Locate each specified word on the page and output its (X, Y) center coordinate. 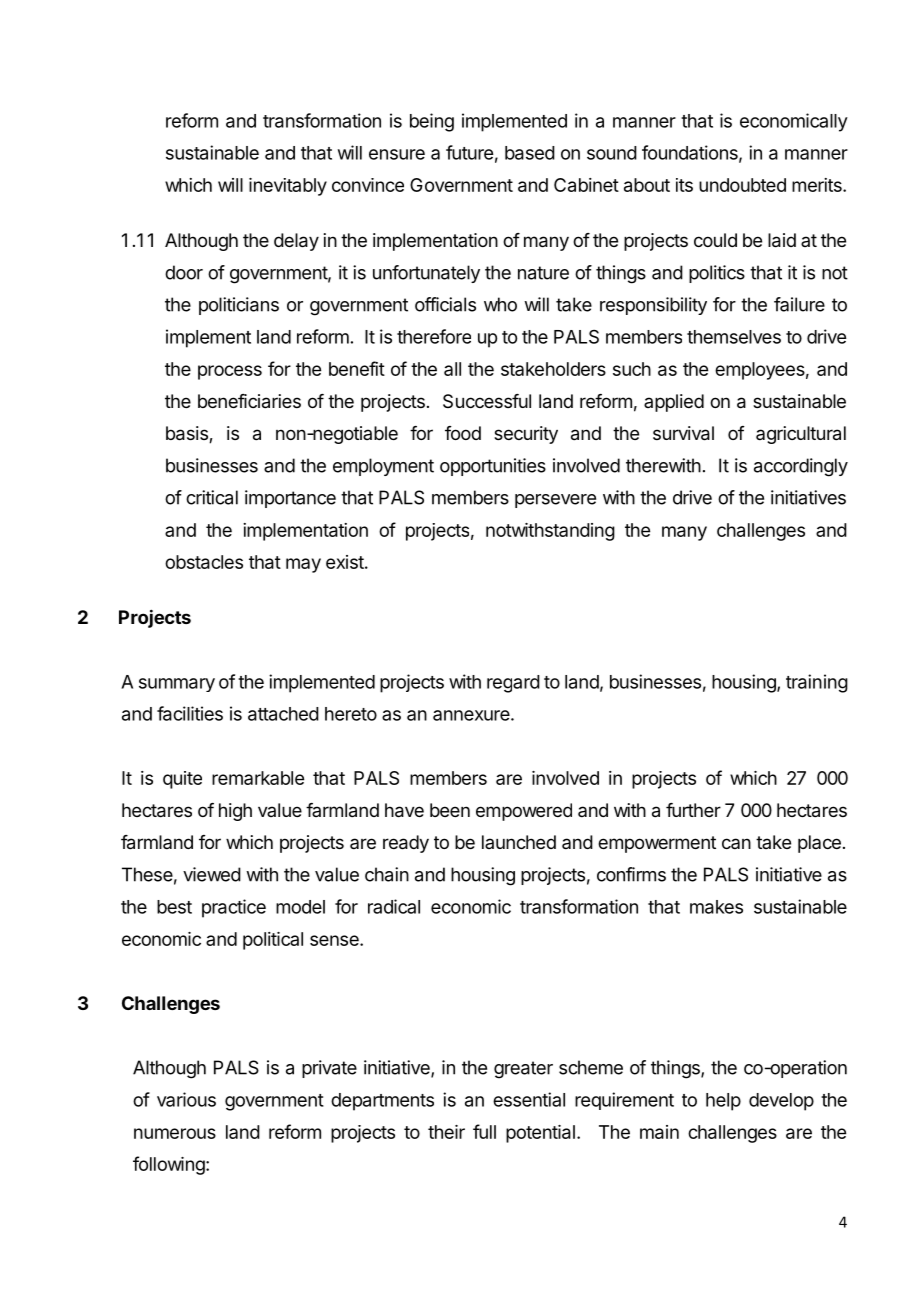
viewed (212, 874)
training (817, 683)
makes (716, 907)
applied (674, 403)
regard (513, 684)
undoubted (742, 185)
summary (177, 685)
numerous (175, 1133)
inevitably (288, 187)
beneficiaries (249, 401)
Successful (487, 401)
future (469, 152)
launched (519, 842)
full (484, 1131)
